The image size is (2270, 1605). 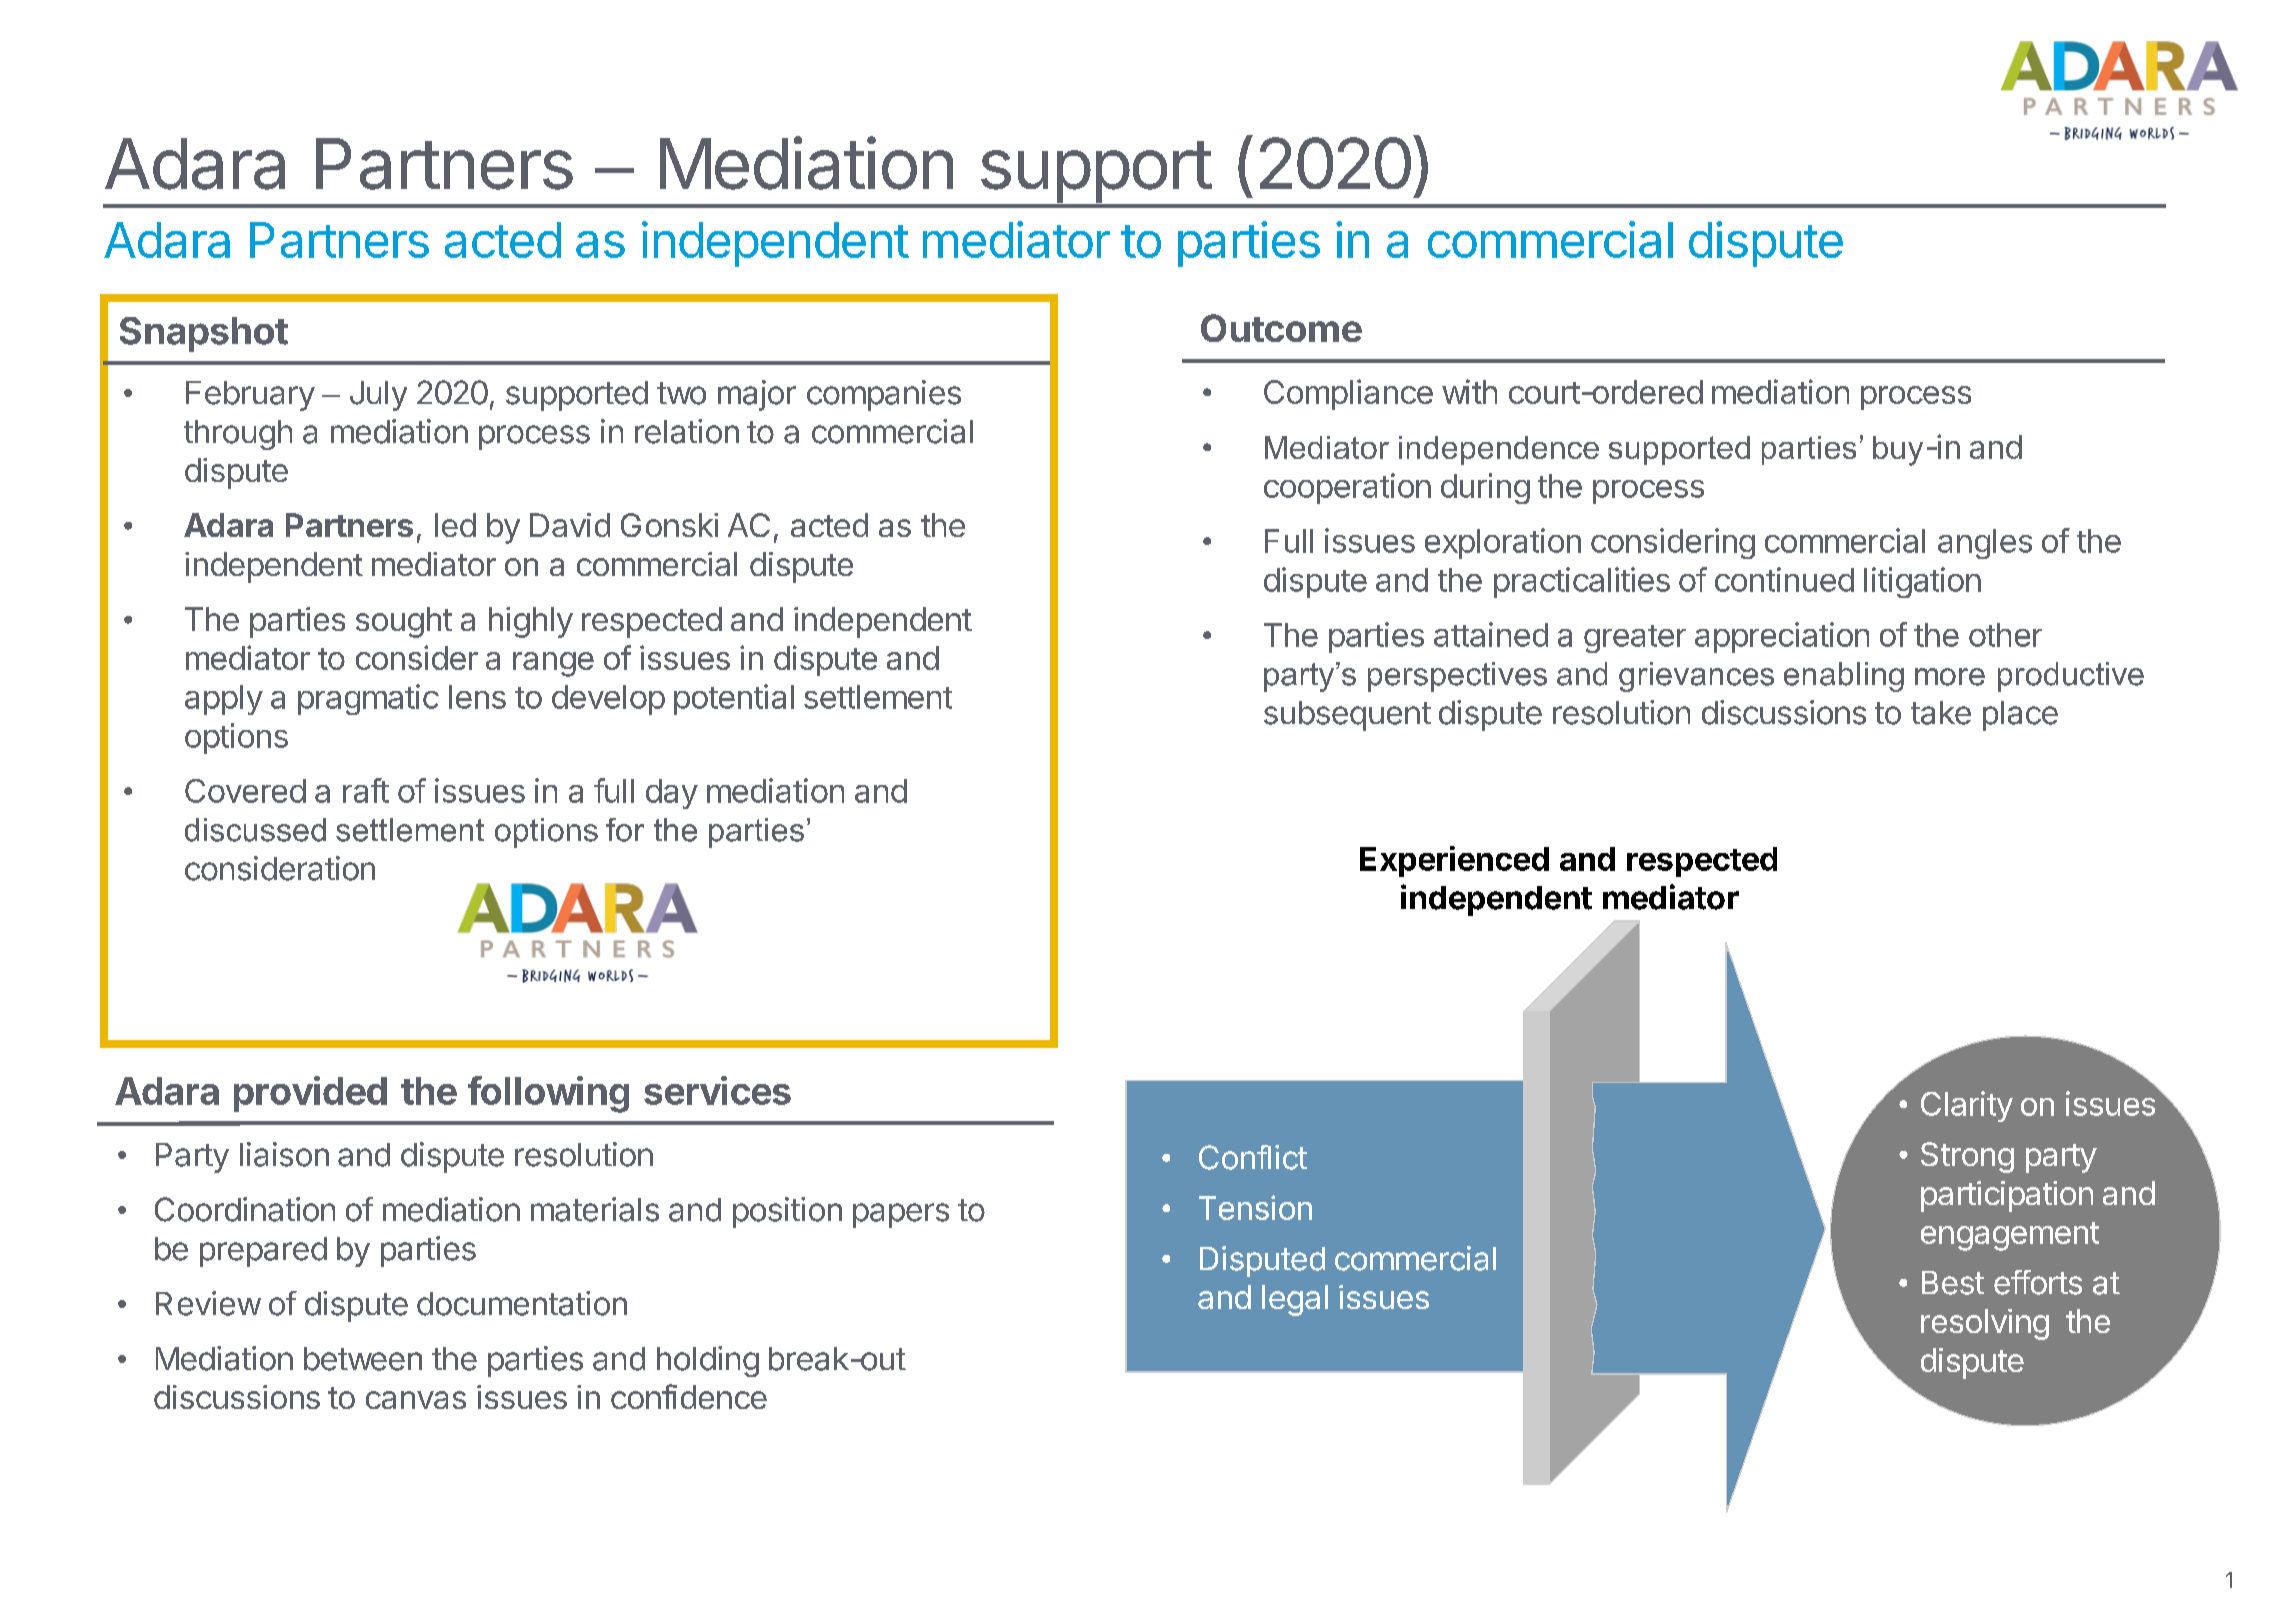 What do you see at coordinates (1281, 328) in the document?
I see `Outcome` at bounding box center [1281, 328].
